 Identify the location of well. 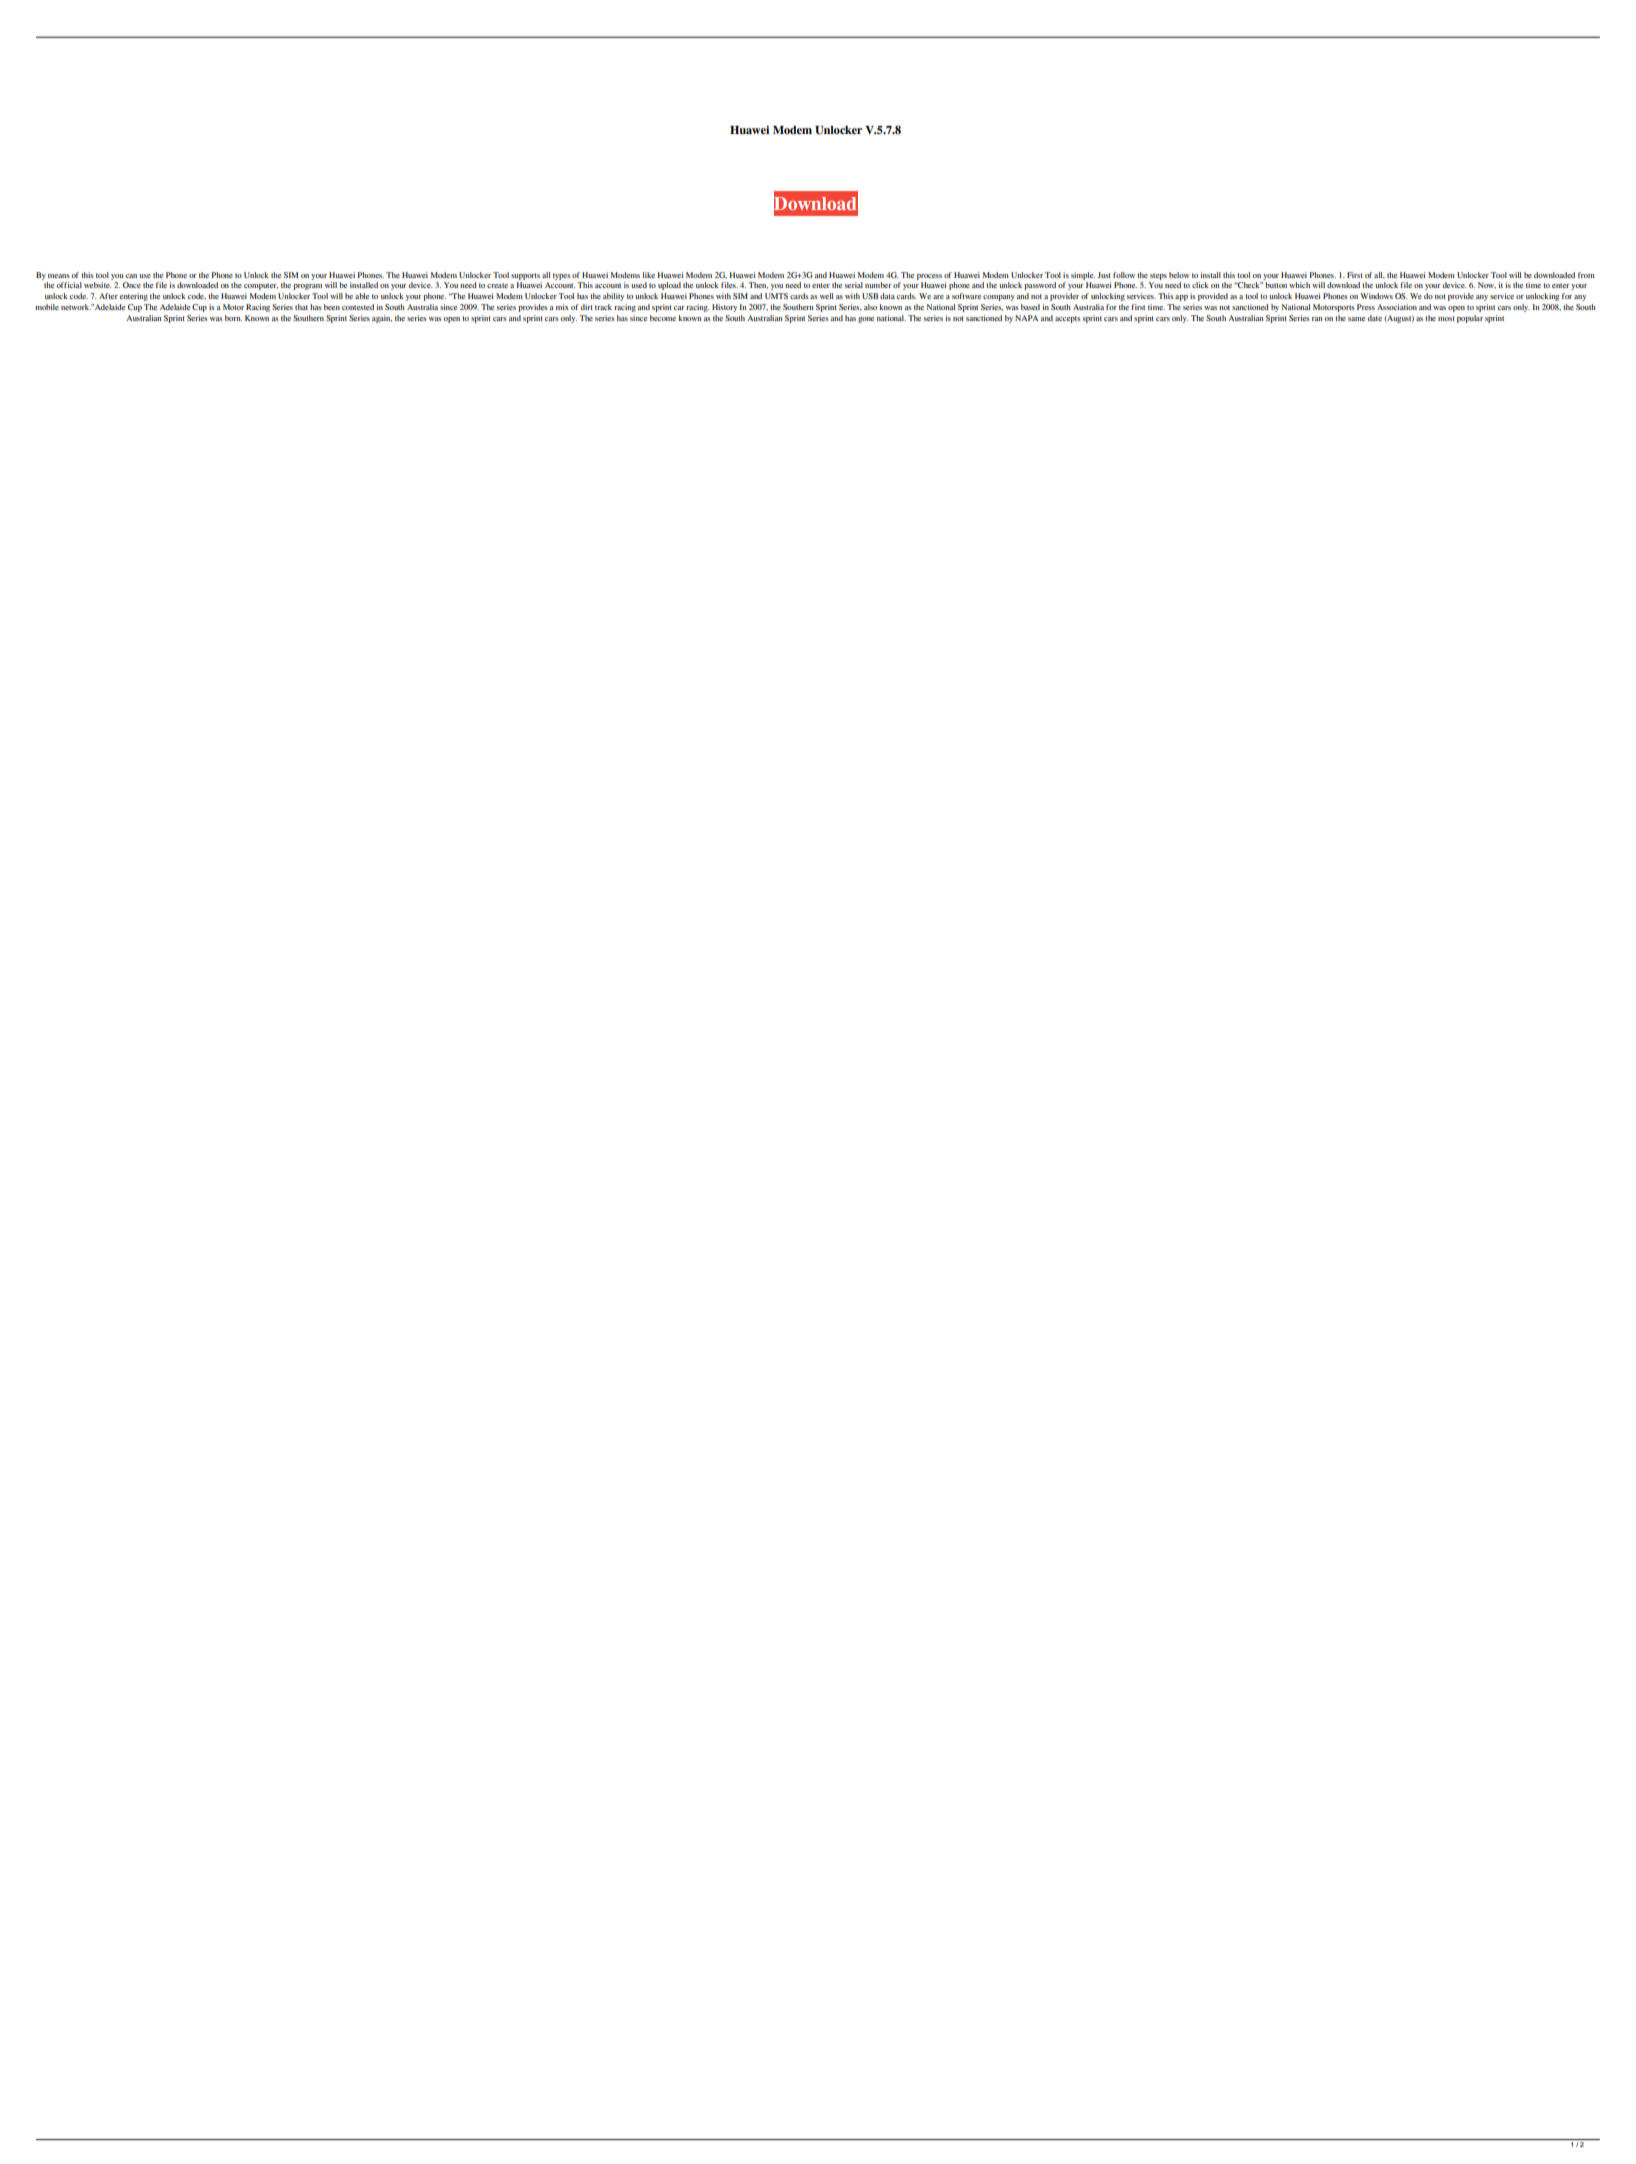
(826, 296).
